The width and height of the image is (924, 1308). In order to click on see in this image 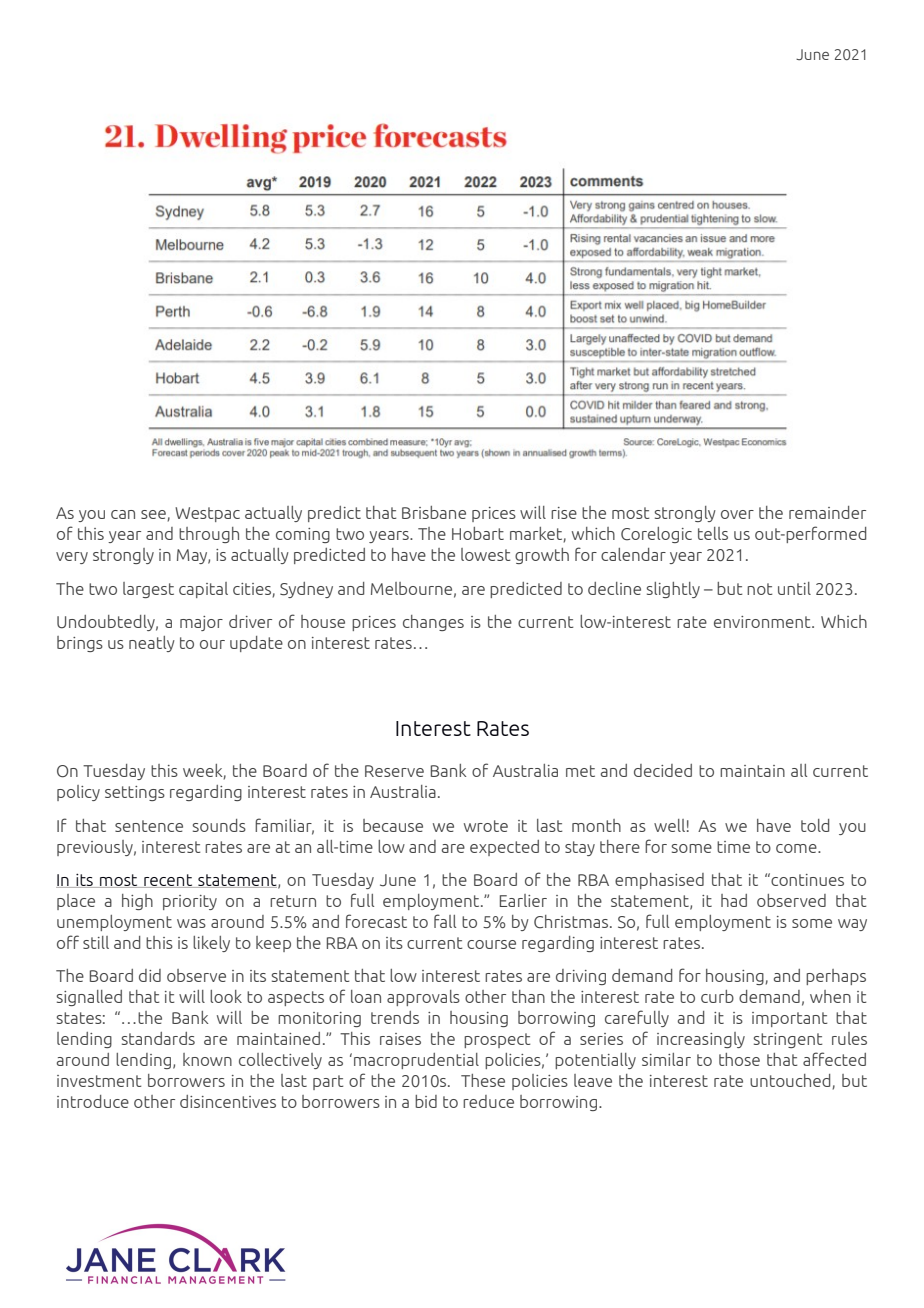, I will do `click(154, 515)`.
